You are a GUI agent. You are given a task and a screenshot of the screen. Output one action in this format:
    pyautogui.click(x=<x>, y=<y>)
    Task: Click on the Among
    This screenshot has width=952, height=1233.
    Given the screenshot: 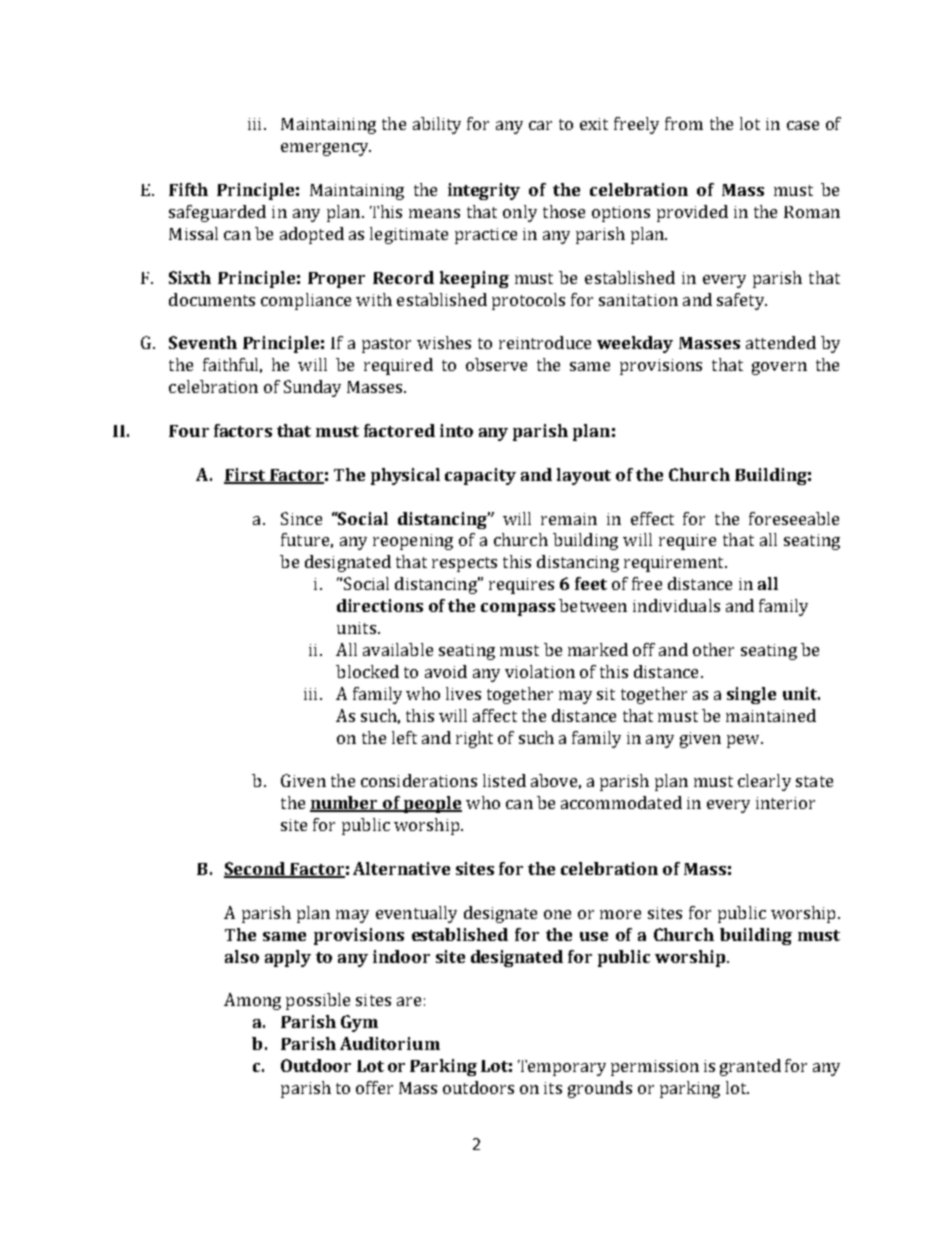 What is the action you would take?
    pyautogui.click(x=252, y=1001)
